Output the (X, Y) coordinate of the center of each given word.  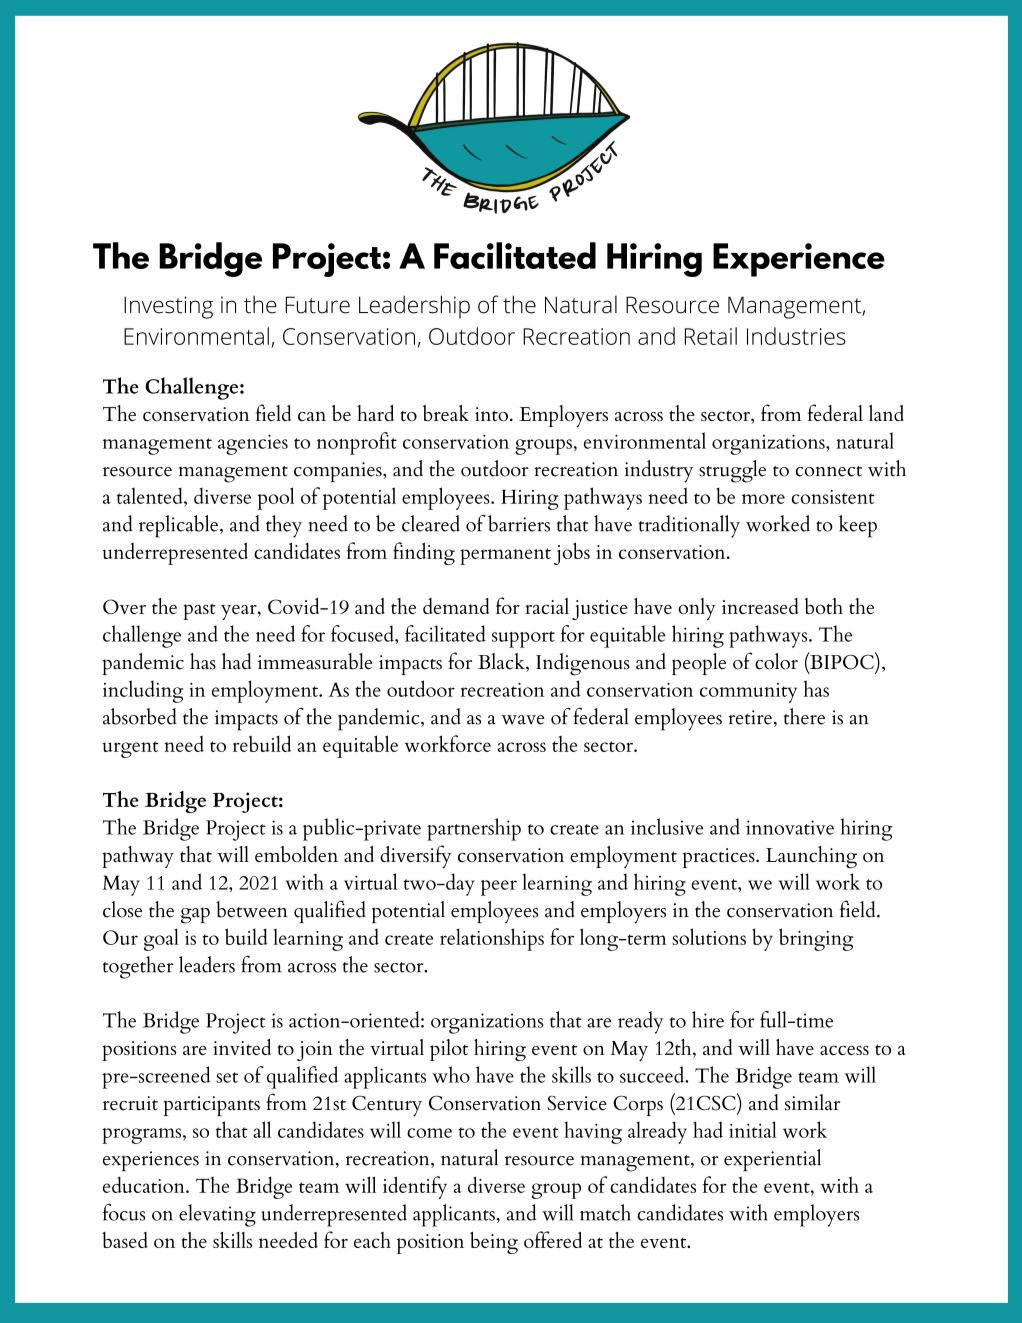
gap (195, 915)
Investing (168, 307)
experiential (772, 1160)
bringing (816, 939)
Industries (796, 336)
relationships (492, 939)
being (494, 1243)
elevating (217, 1215)
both (823, 606)
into (491, 414)
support (523, 639)
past (199, 611)
